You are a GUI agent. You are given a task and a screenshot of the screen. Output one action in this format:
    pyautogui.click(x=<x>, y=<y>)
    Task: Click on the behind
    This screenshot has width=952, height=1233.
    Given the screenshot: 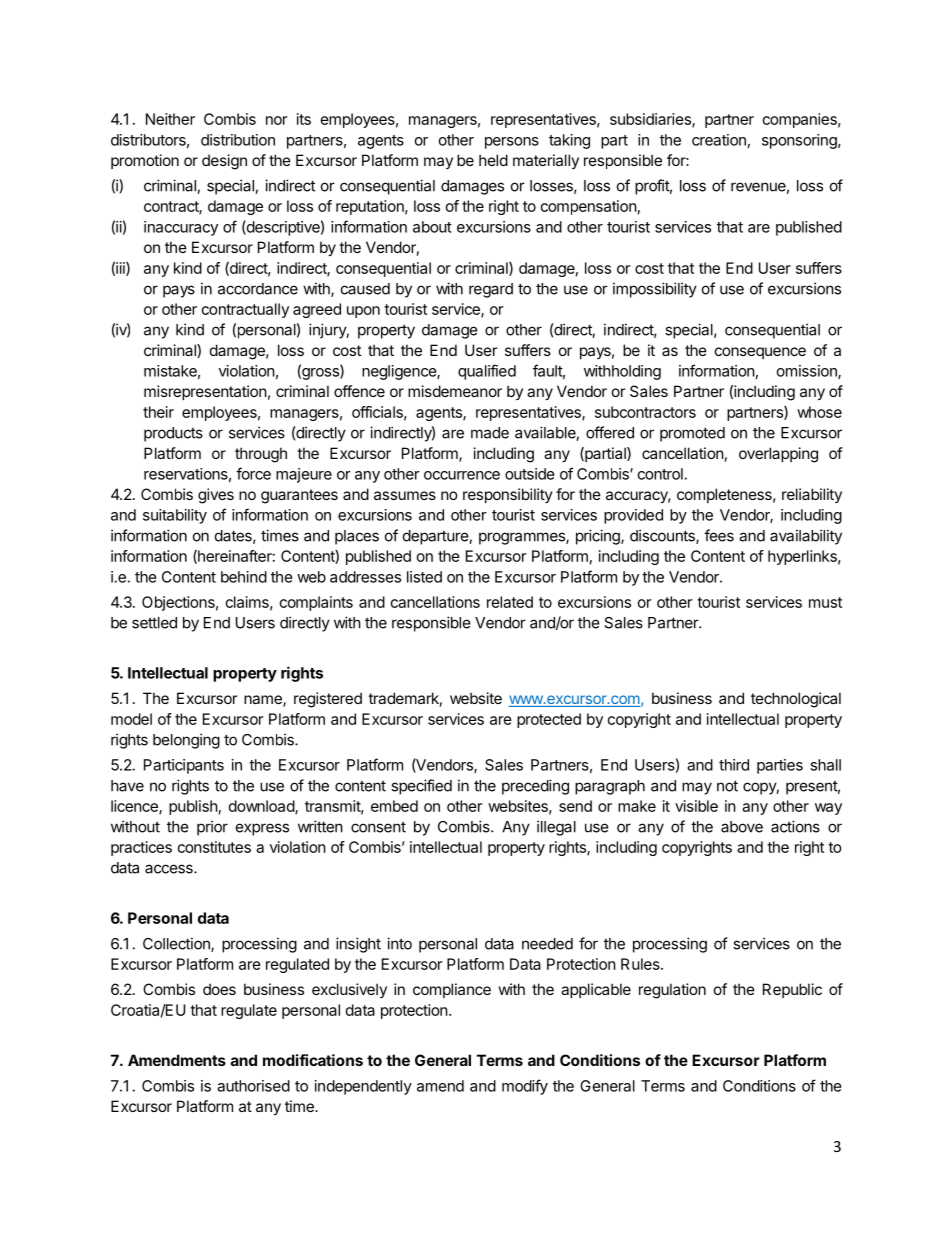 What is the action you would take?
    pyautogui.click(x=244, y=577)
